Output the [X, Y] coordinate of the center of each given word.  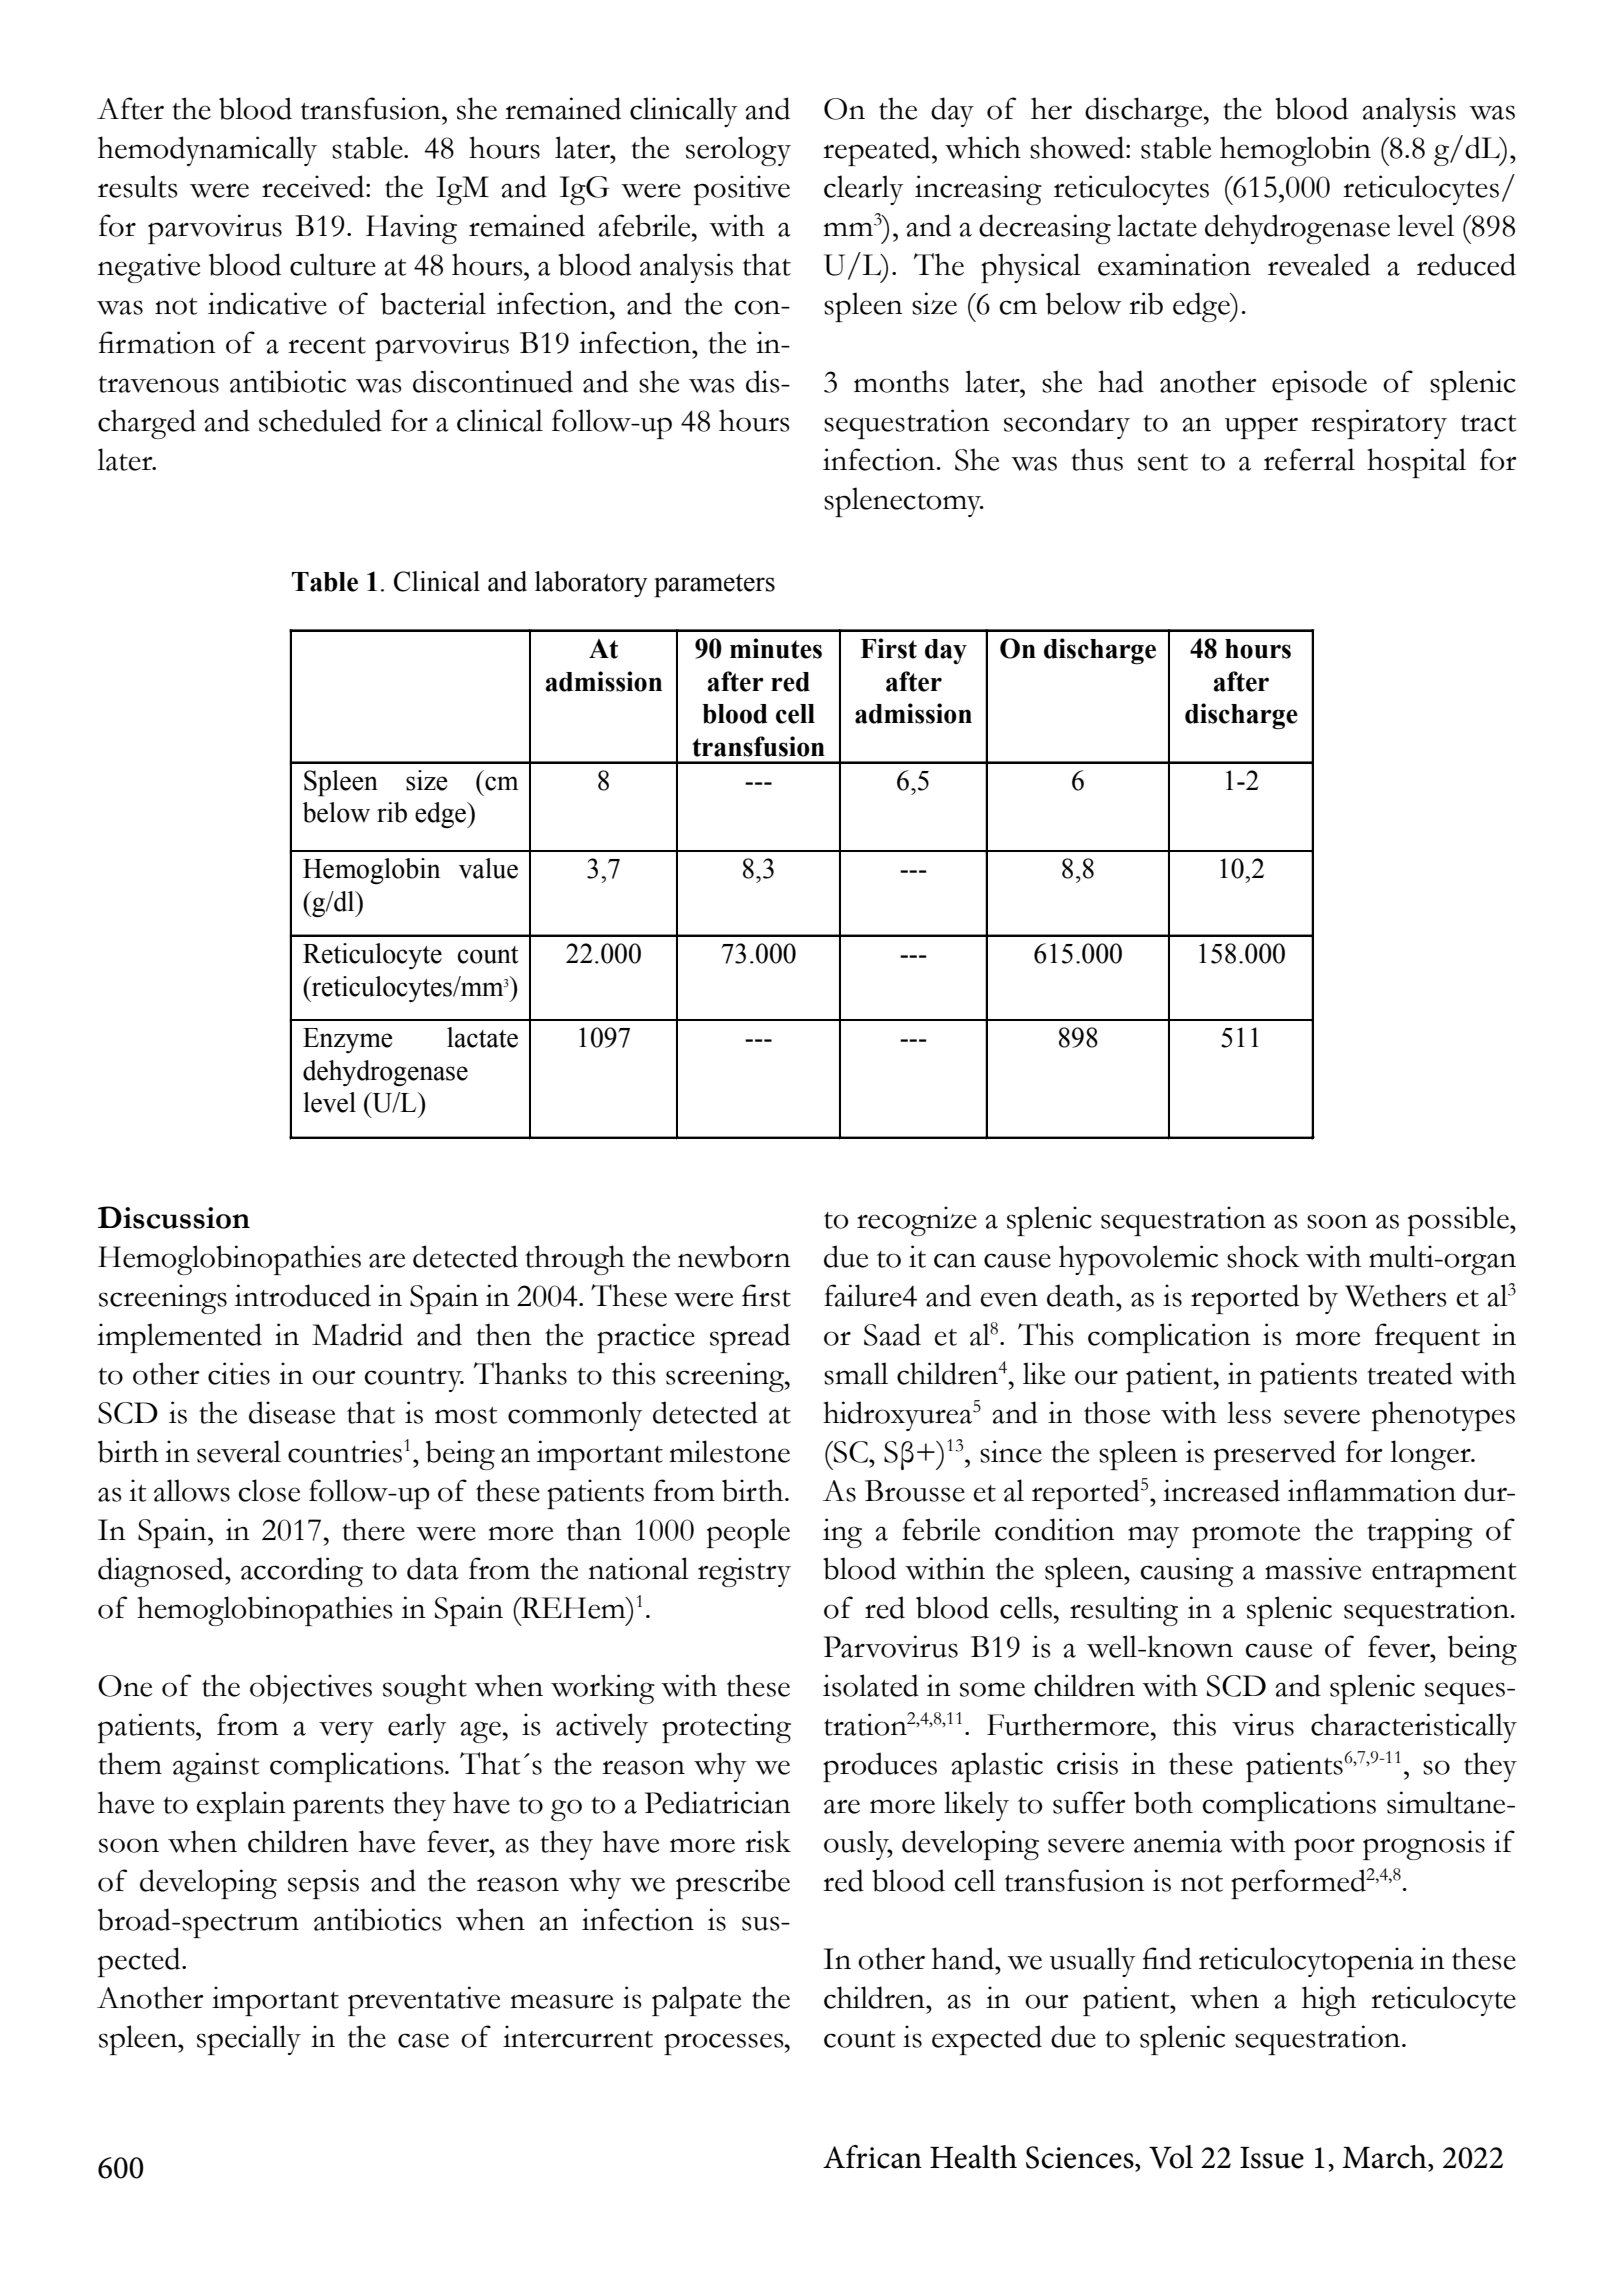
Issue [1272, 2158]
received [314, 186]
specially [249, 2040]
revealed [1319, 264]
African [872, 2157]
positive [742, 190]
